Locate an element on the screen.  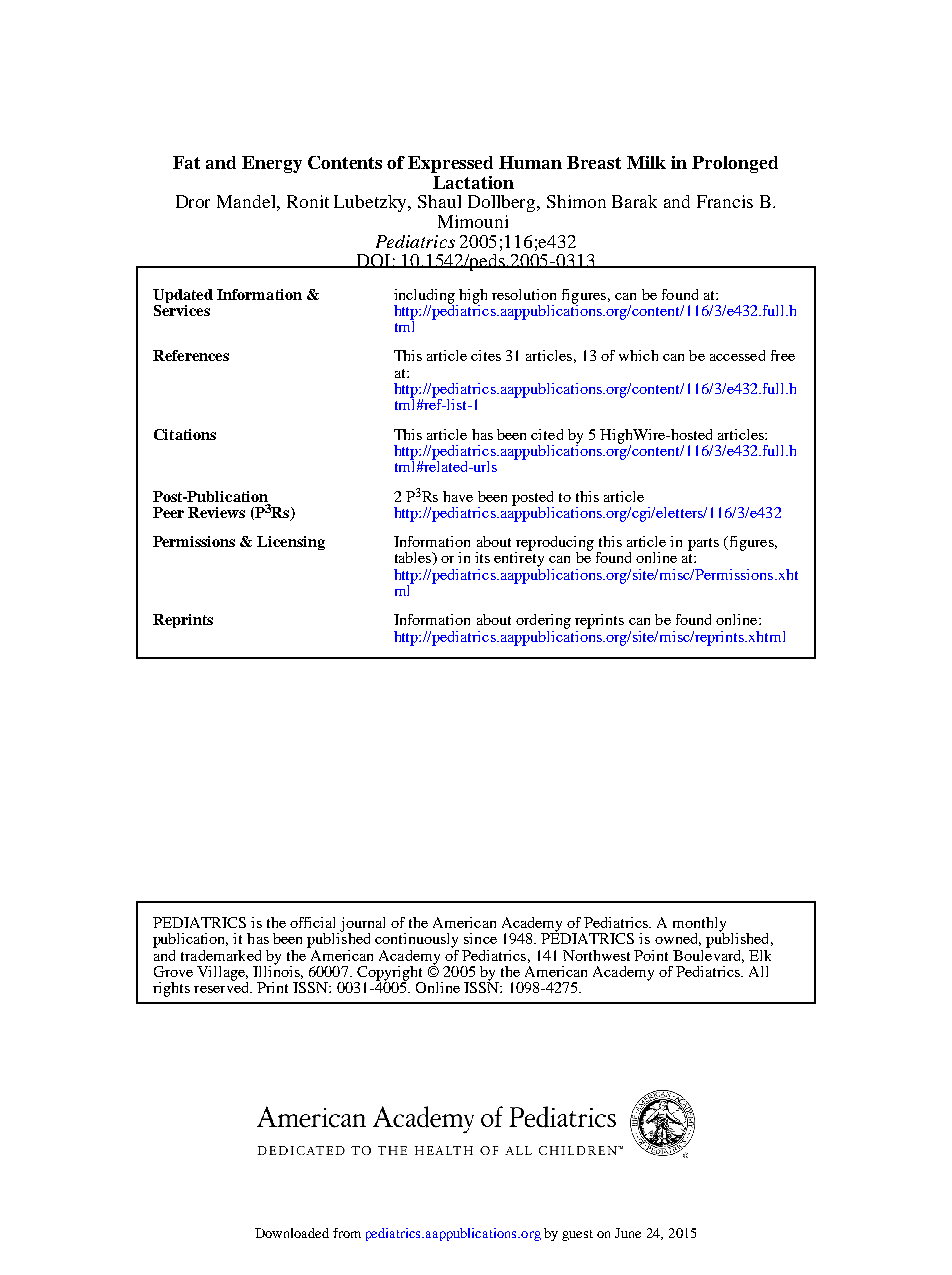
Energy is located at coordinates (272, 164).
